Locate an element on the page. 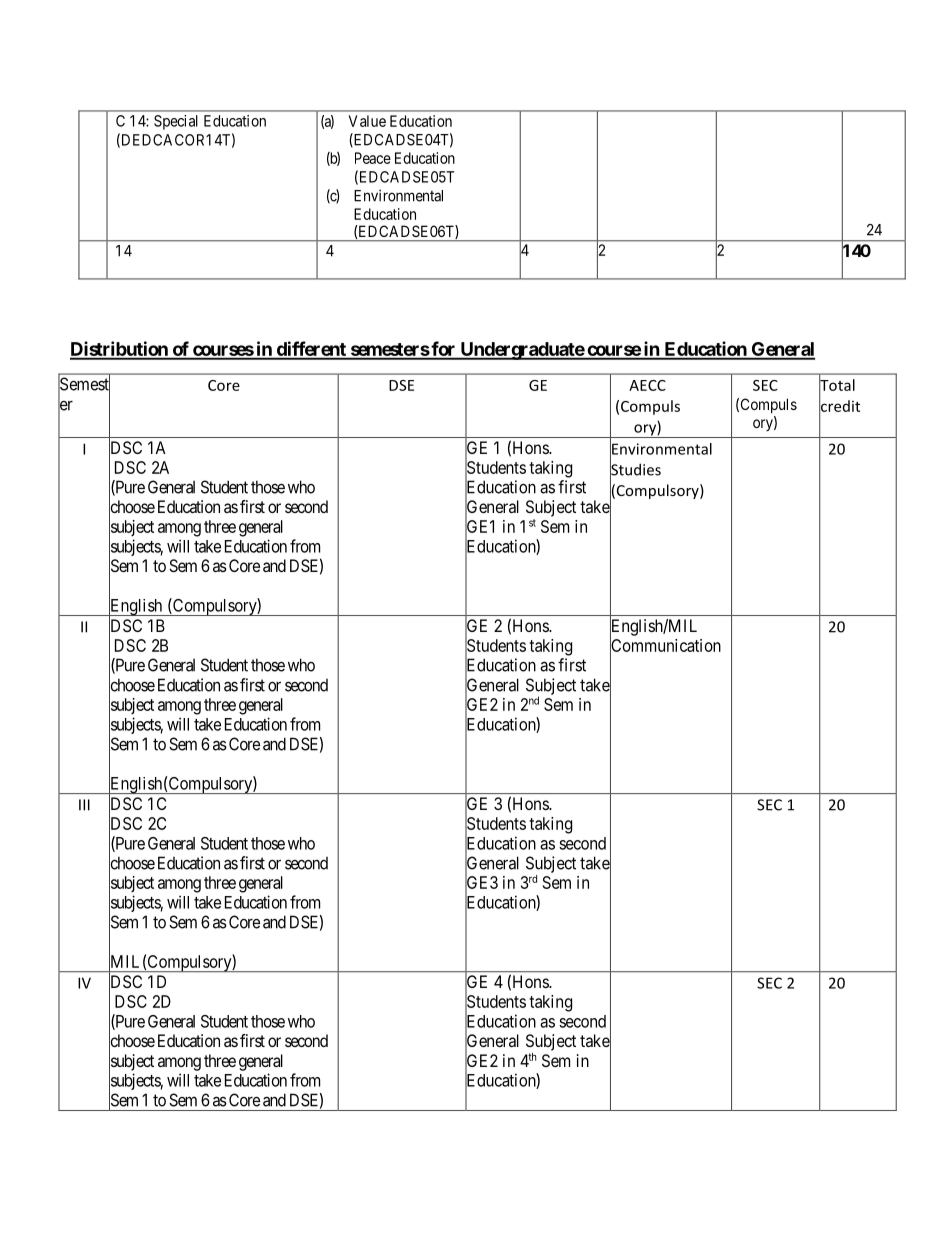  Studies is located at coordinates (635, 469).
